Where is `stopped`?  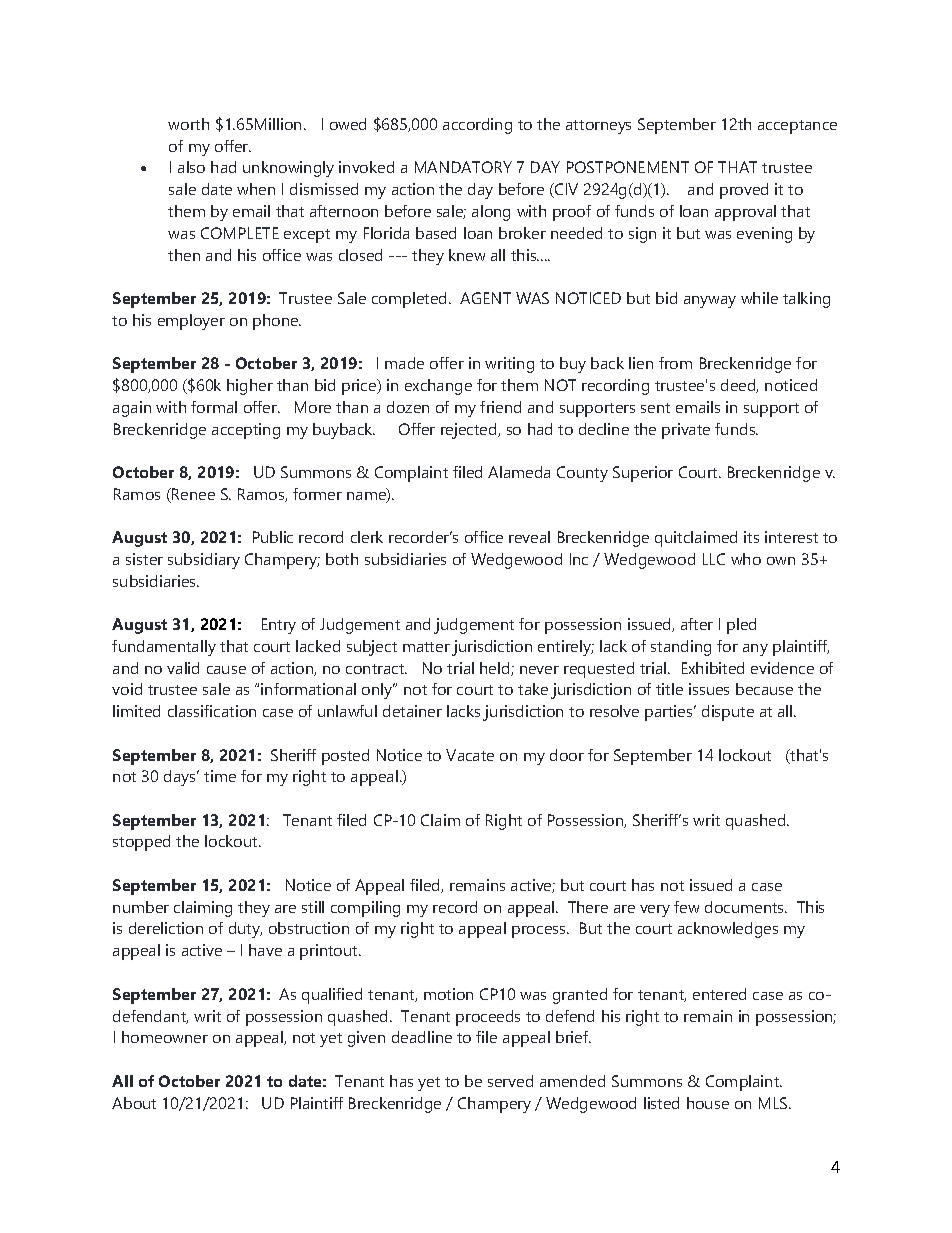
stopped is located at coordinates (141, 843).
